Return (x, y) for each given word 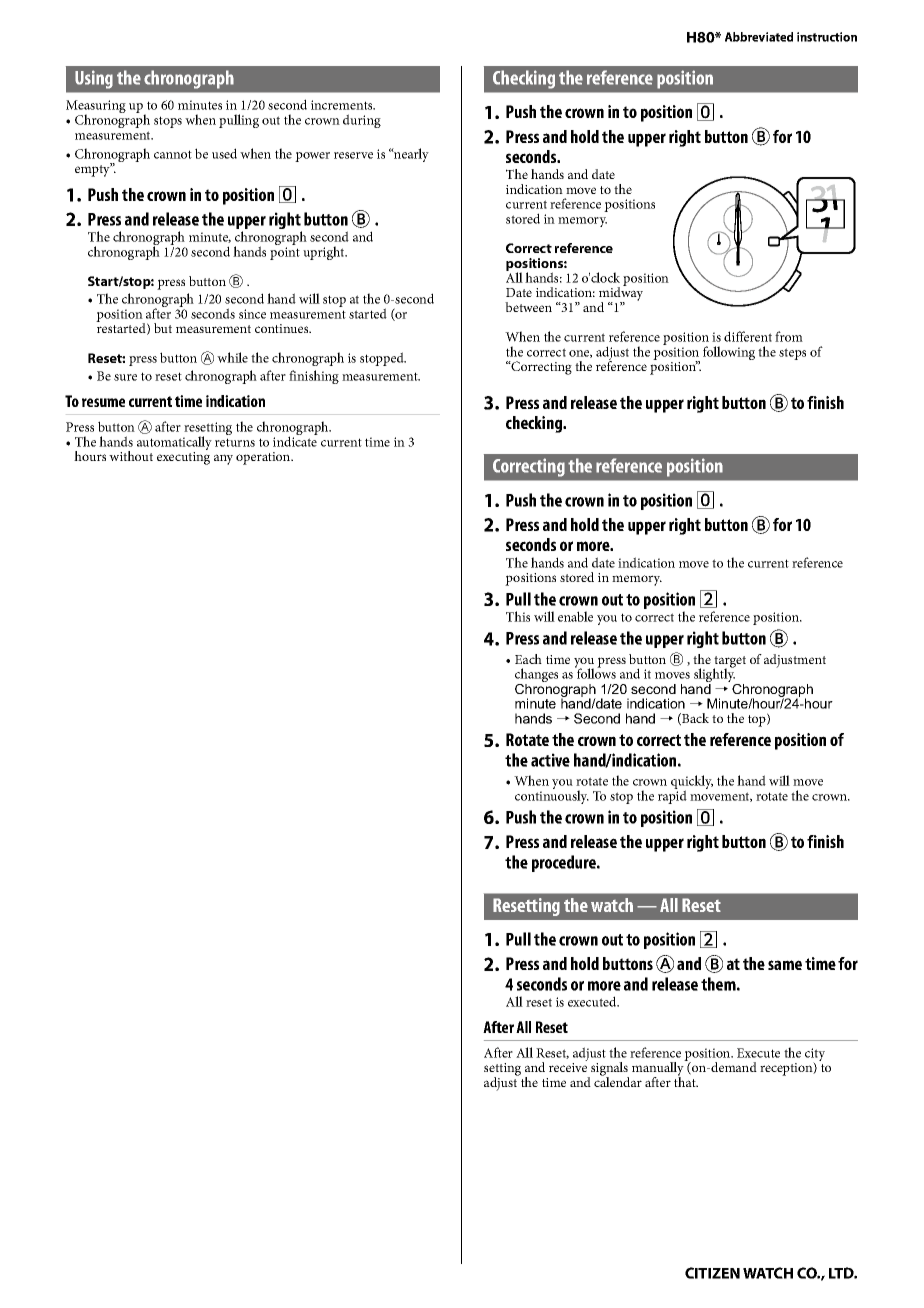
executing (183, 458)
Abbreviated (759, 37)
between (528, 307)
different (748, 336)
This (518, 616)
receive (568, 1067)
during (362, 121)
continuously (552, 796)
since (252, 314)
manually (659, 1069)
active (550, 760)
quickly (692, 783)
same (785, 965)
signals (609, 1070)
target (729, 663)
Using (94, 79)
